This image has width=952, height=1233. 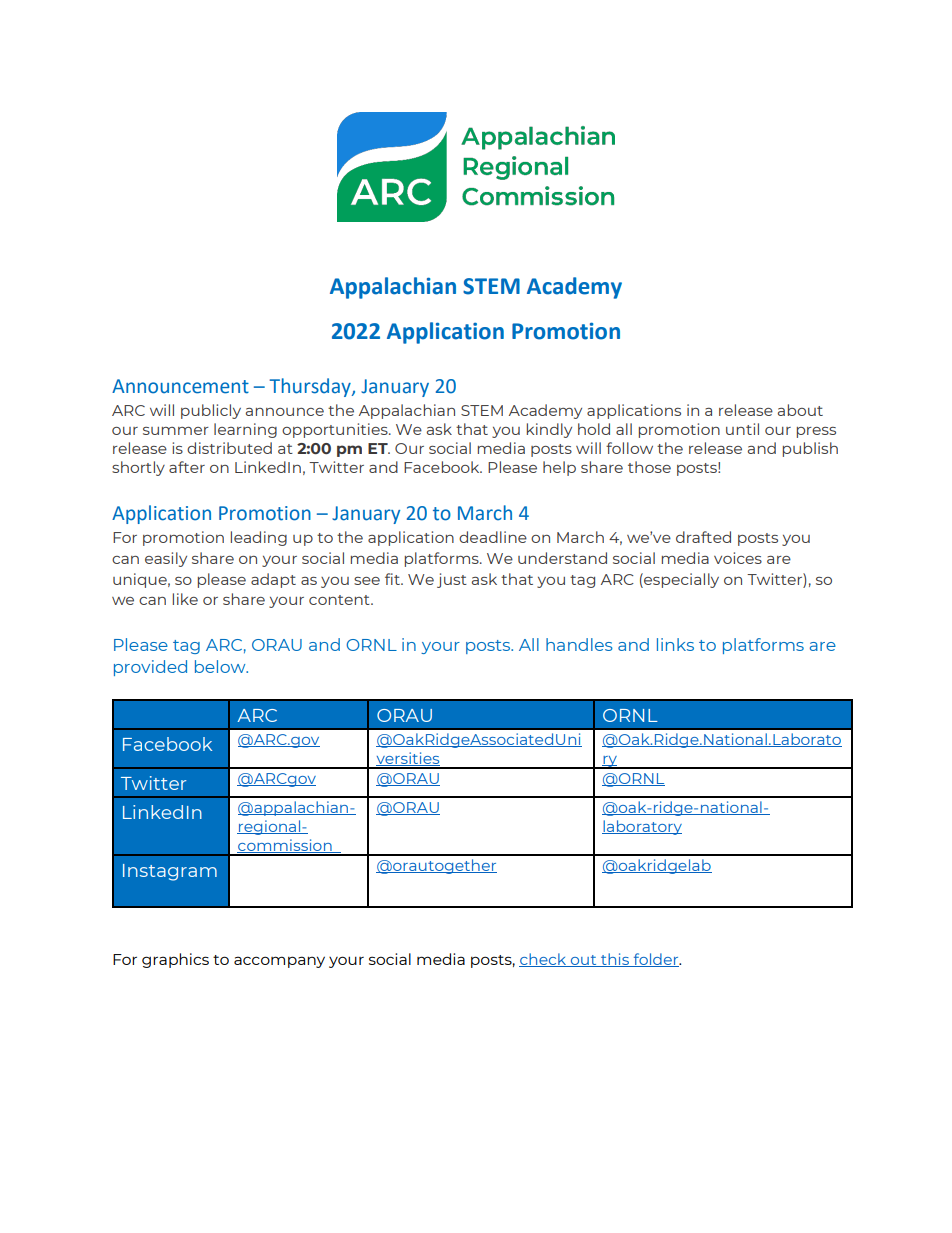 What do you see at coordinates (185, 599) in the image?
I see `like` at bounding box center [185, 599].
